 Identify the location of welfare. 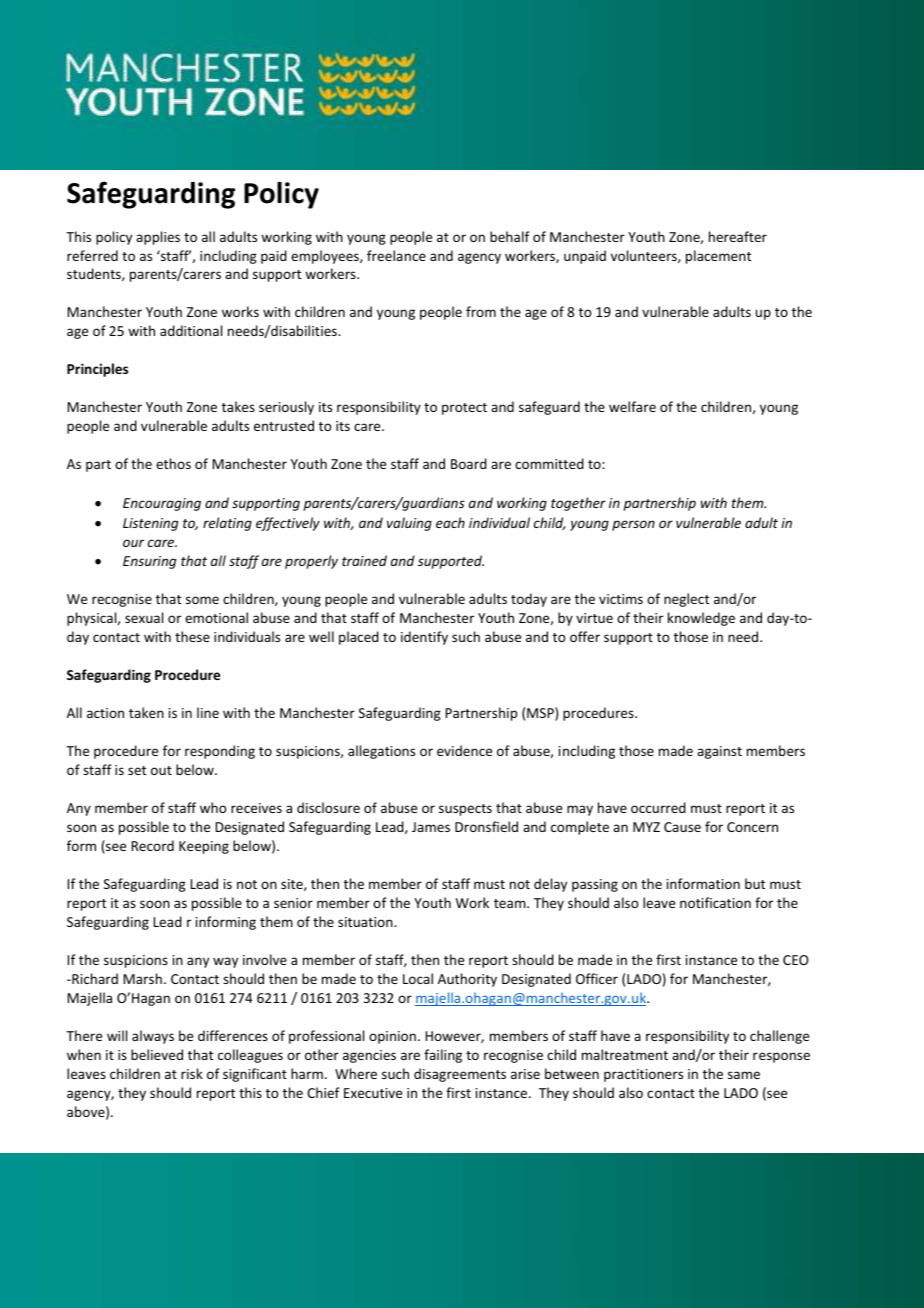
(632, 406).
